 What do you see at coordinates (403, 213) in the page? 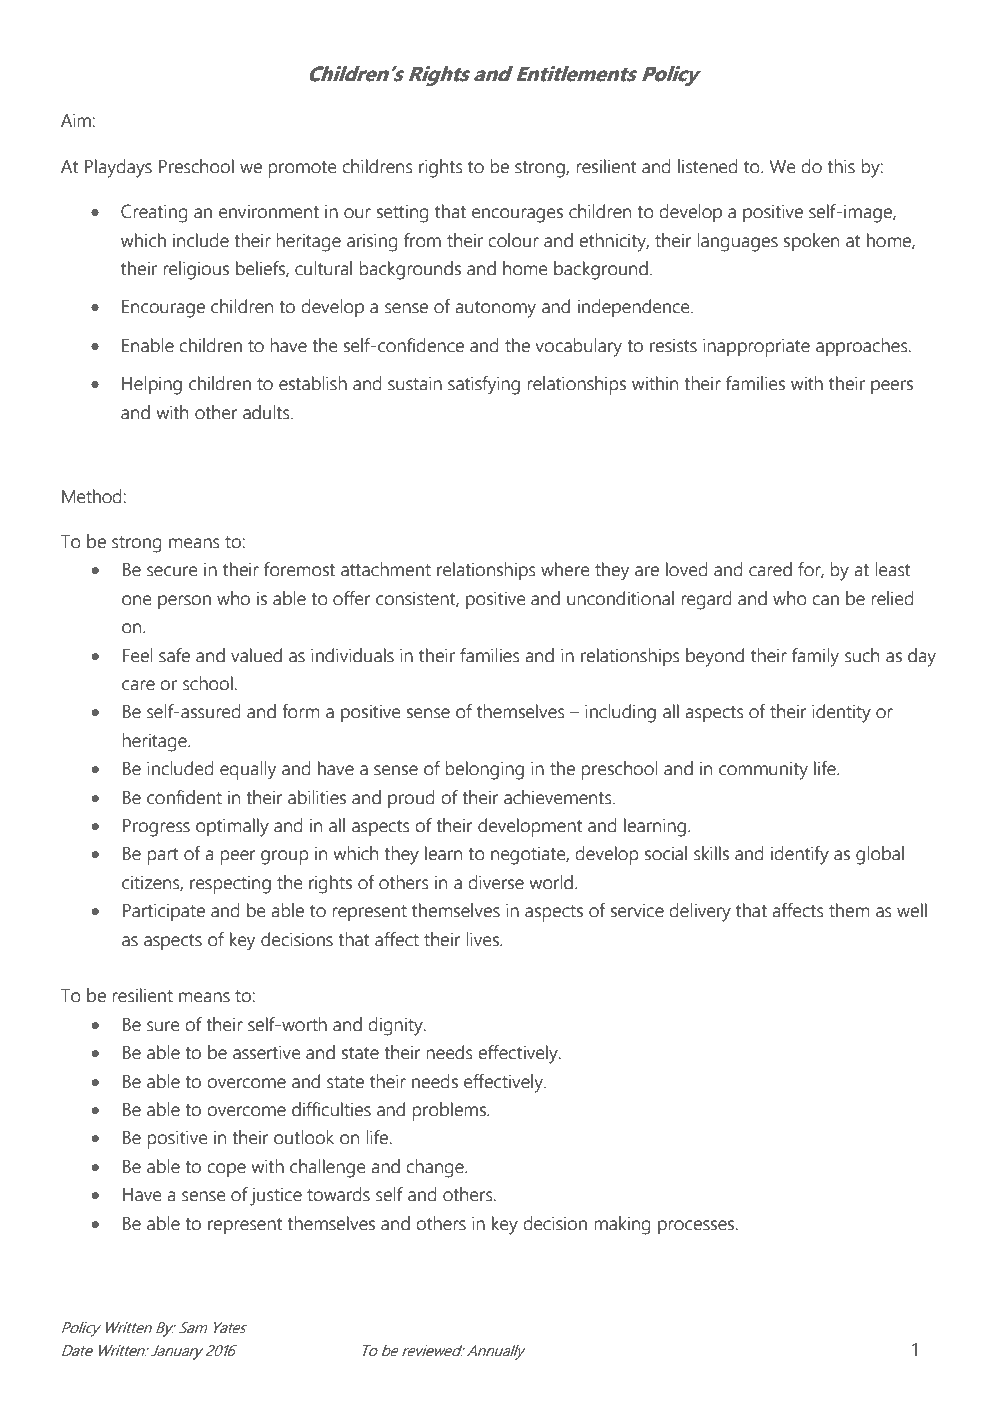
I see `setting` at bounding box center [403, 213].
